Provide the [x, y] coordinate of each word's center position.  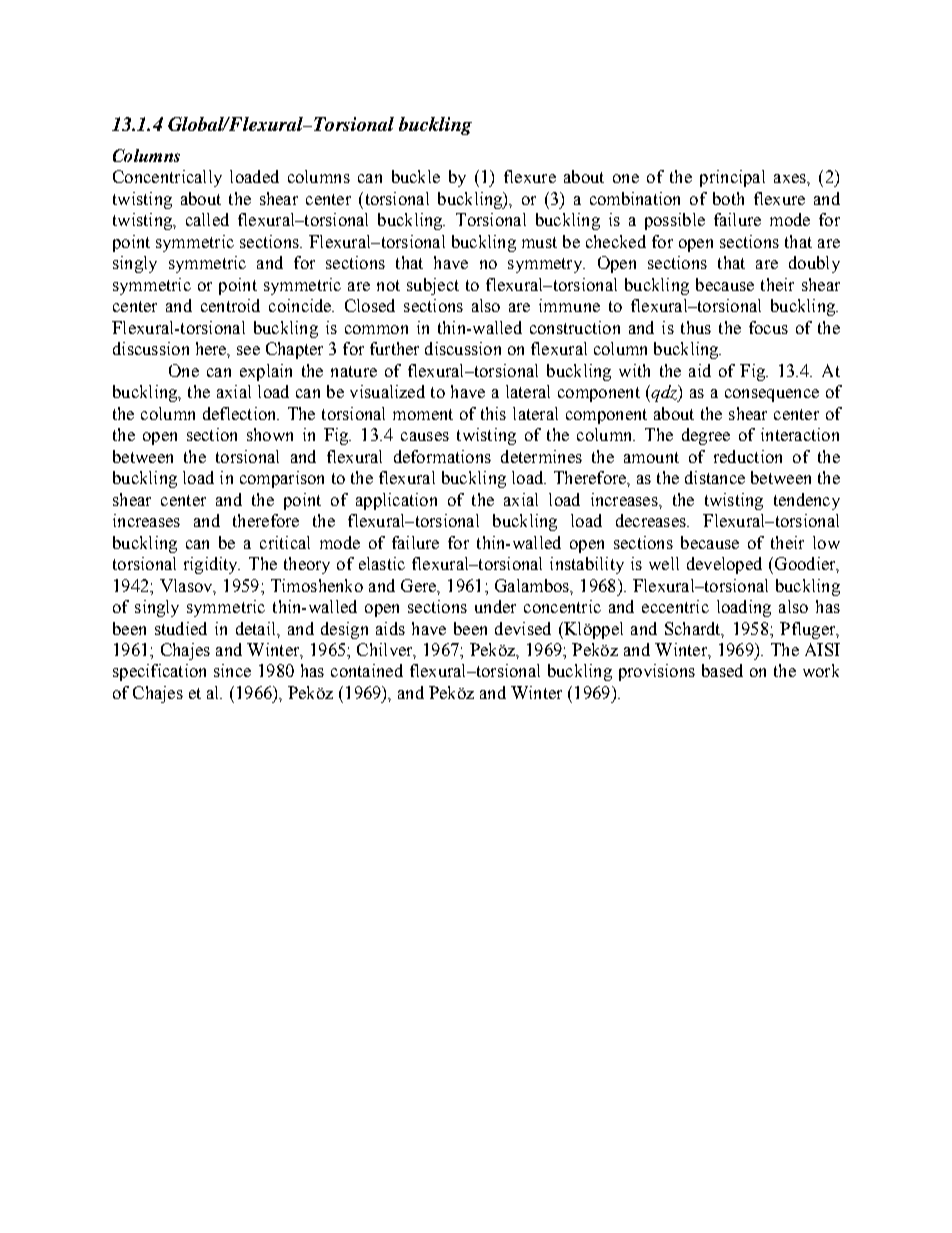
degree [706, 436]
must [539, 242]
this [493, 413]
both [728, 198]
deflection [241, 413]
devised [523, 628]
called [207, 219]
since [232, 670]
